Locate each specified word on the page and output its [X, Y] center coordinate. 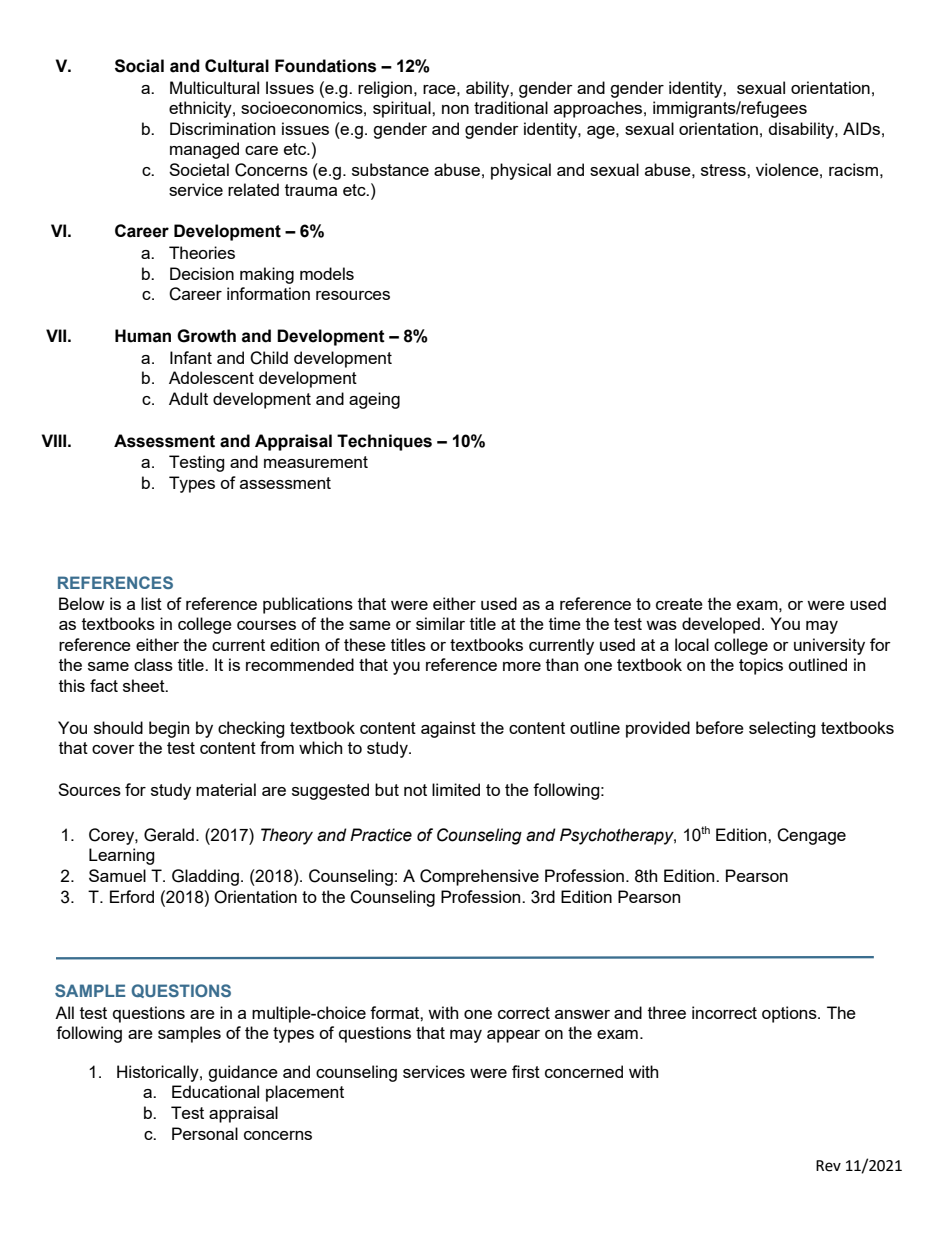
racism [853, 169]
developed [721, 625]
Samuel [117, 875]
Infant [191, 357]
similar [440, 623]
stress [724, 170]
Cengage [811, 836]
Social [139, 66]
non [455, 109]
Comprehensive [479, 877]
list [151, 603]
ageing [374, 400]
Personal [205, 1133]
